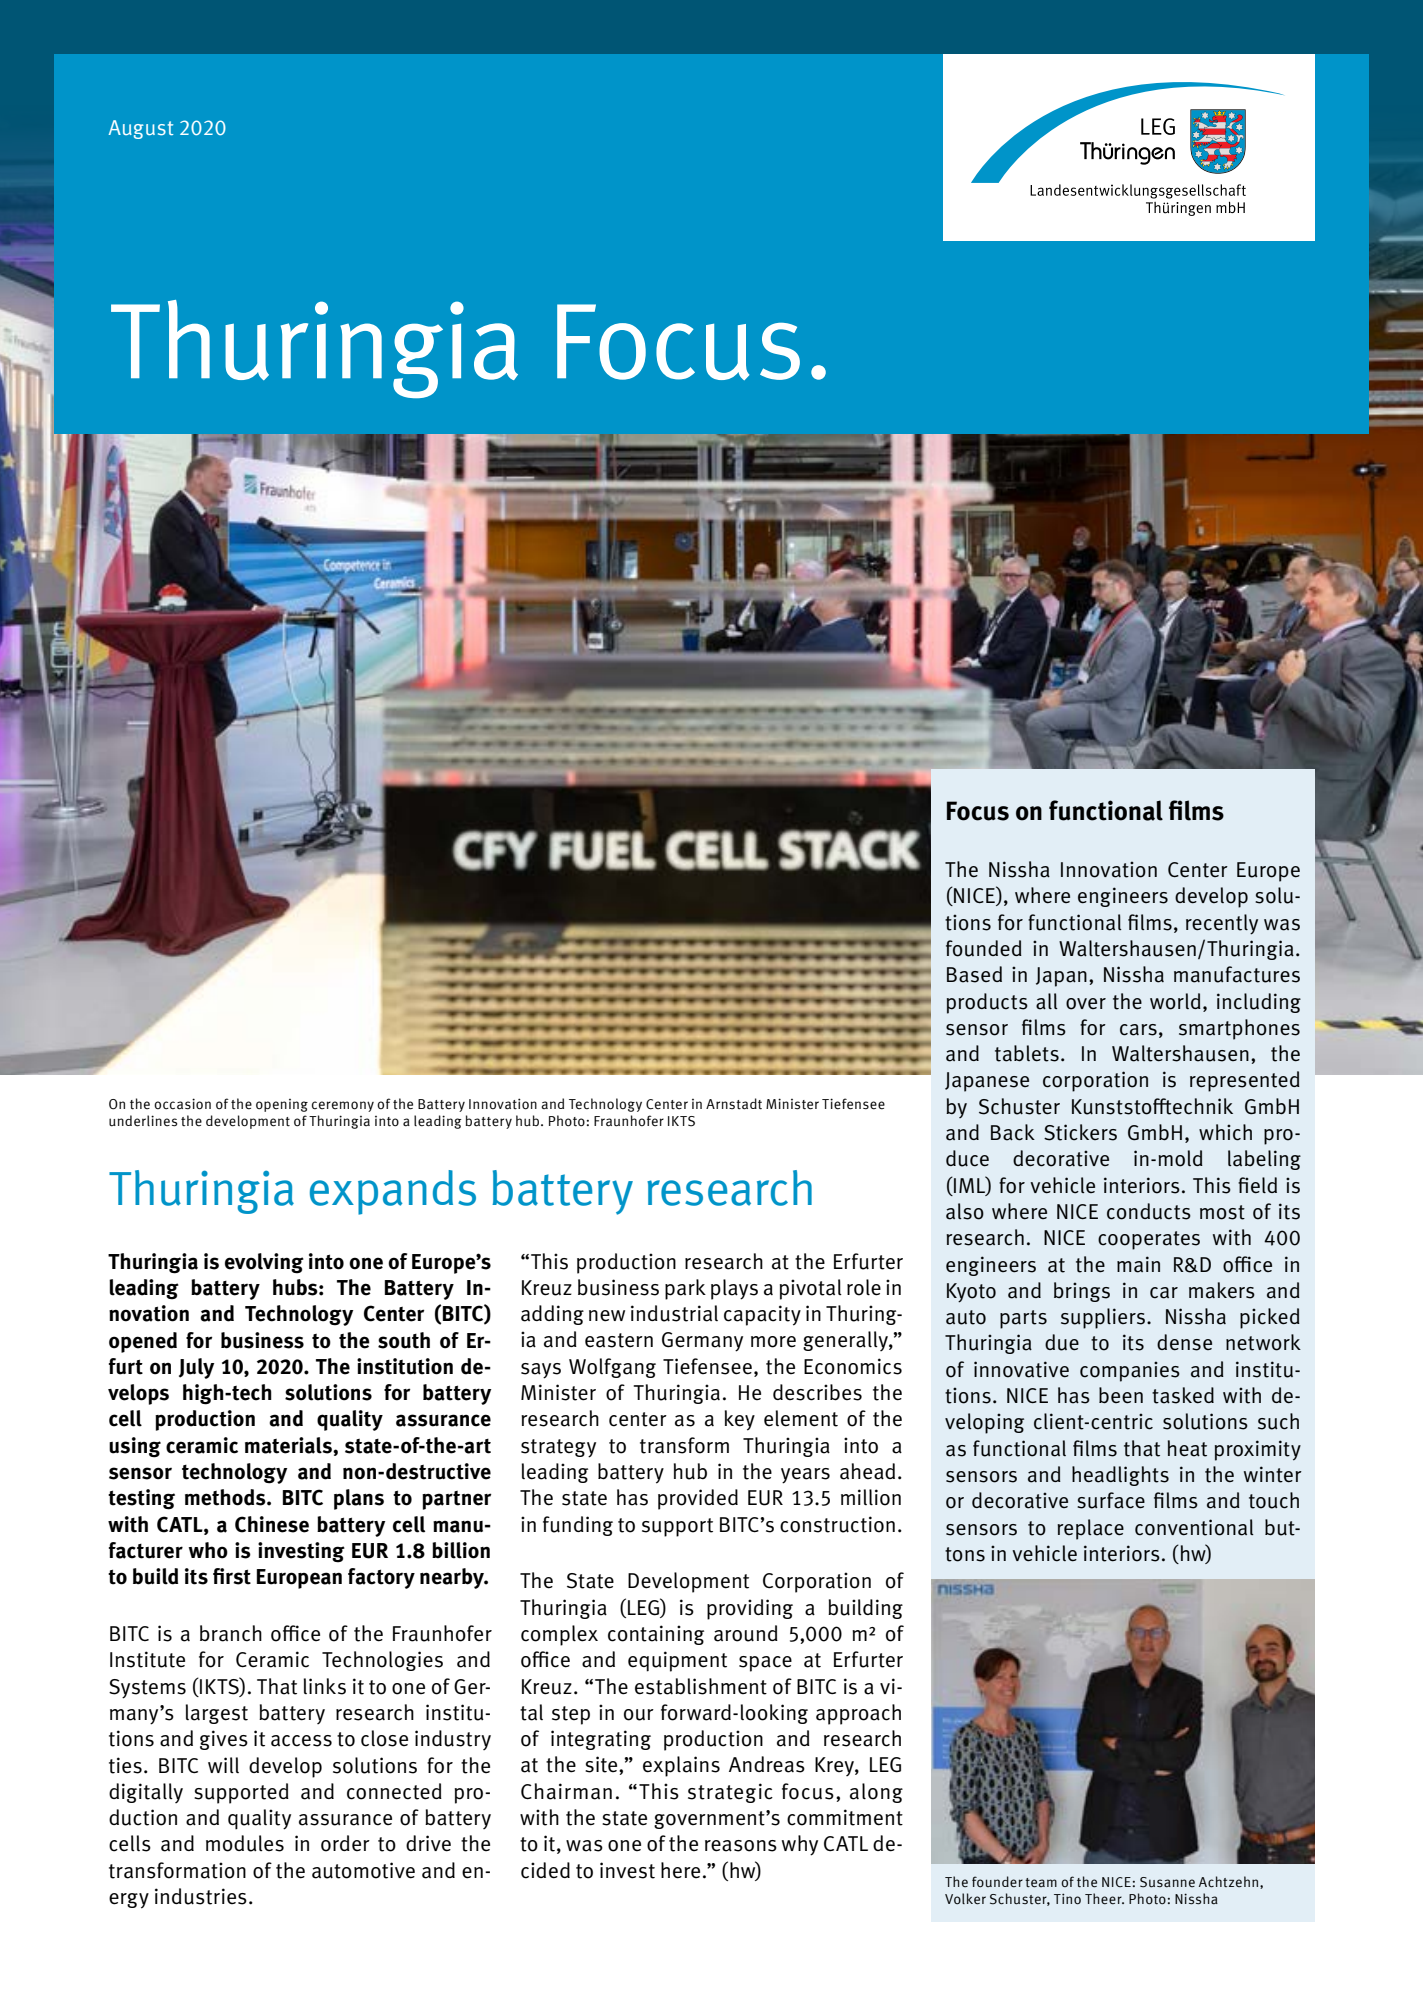 The image size is (1423, 2013). What do you see at coordinates (984, 948) in the screenshot?
I see `founded` at bounding box center [984, 948].
